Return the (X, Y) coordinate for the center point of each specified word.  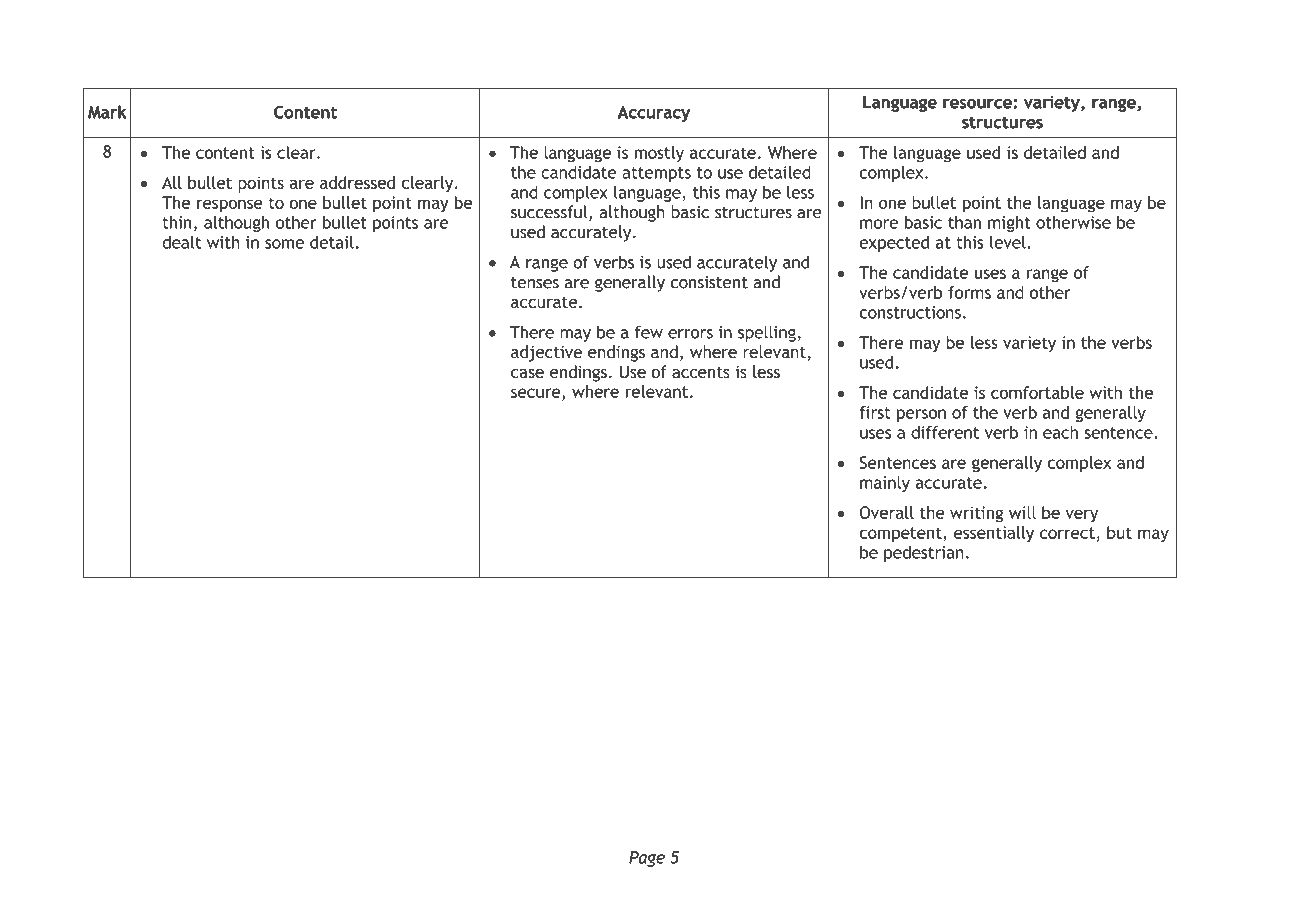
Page (647, 859)
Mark (107, 112)
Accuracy (654, 114)
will (1022, 512)
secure (537, 394)
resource (977, 104)
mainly (885, 484)
